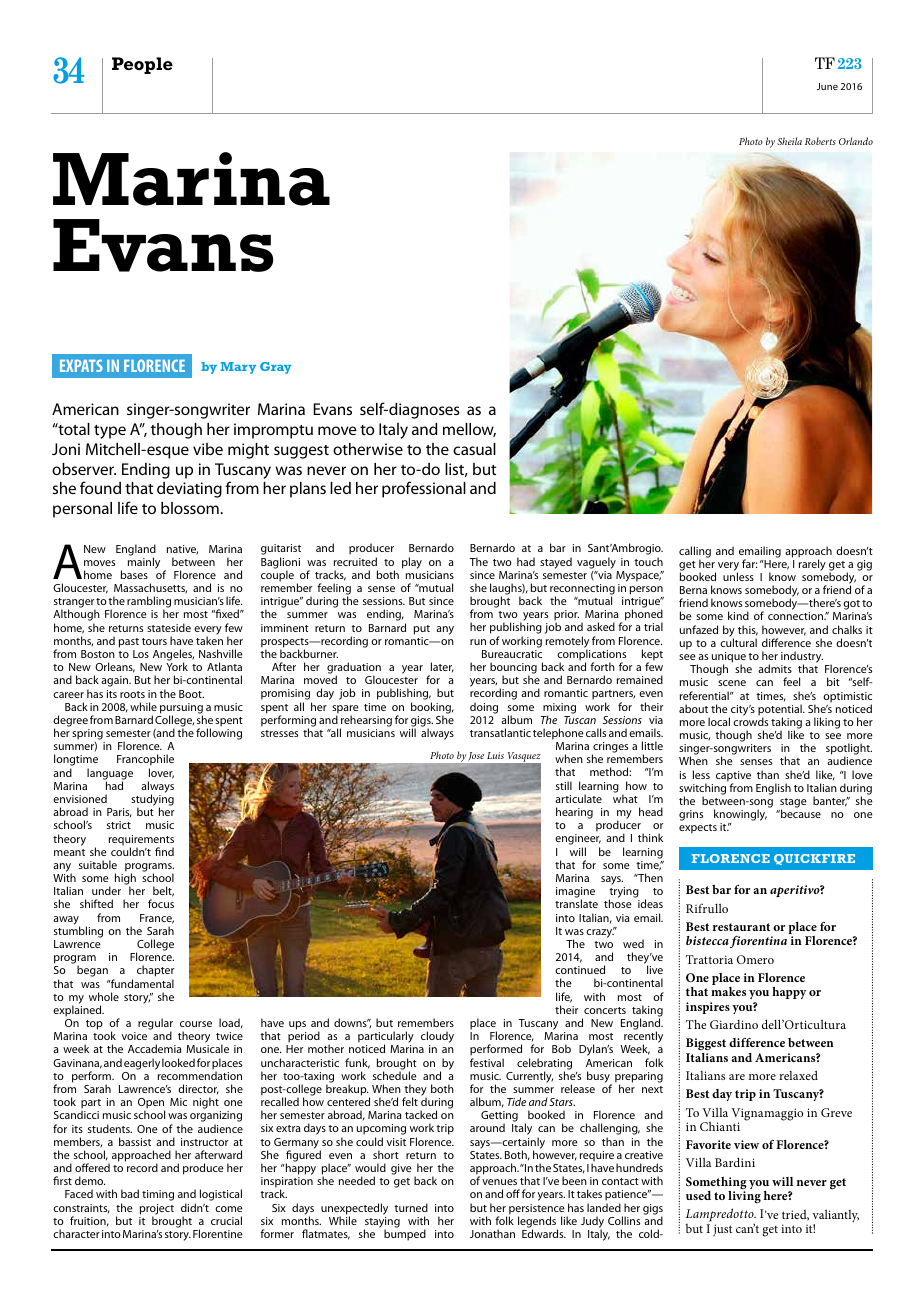 Image resolution: width=924 pixels, height=1308 pixels. I want to click on calling, so click(695, 553).
